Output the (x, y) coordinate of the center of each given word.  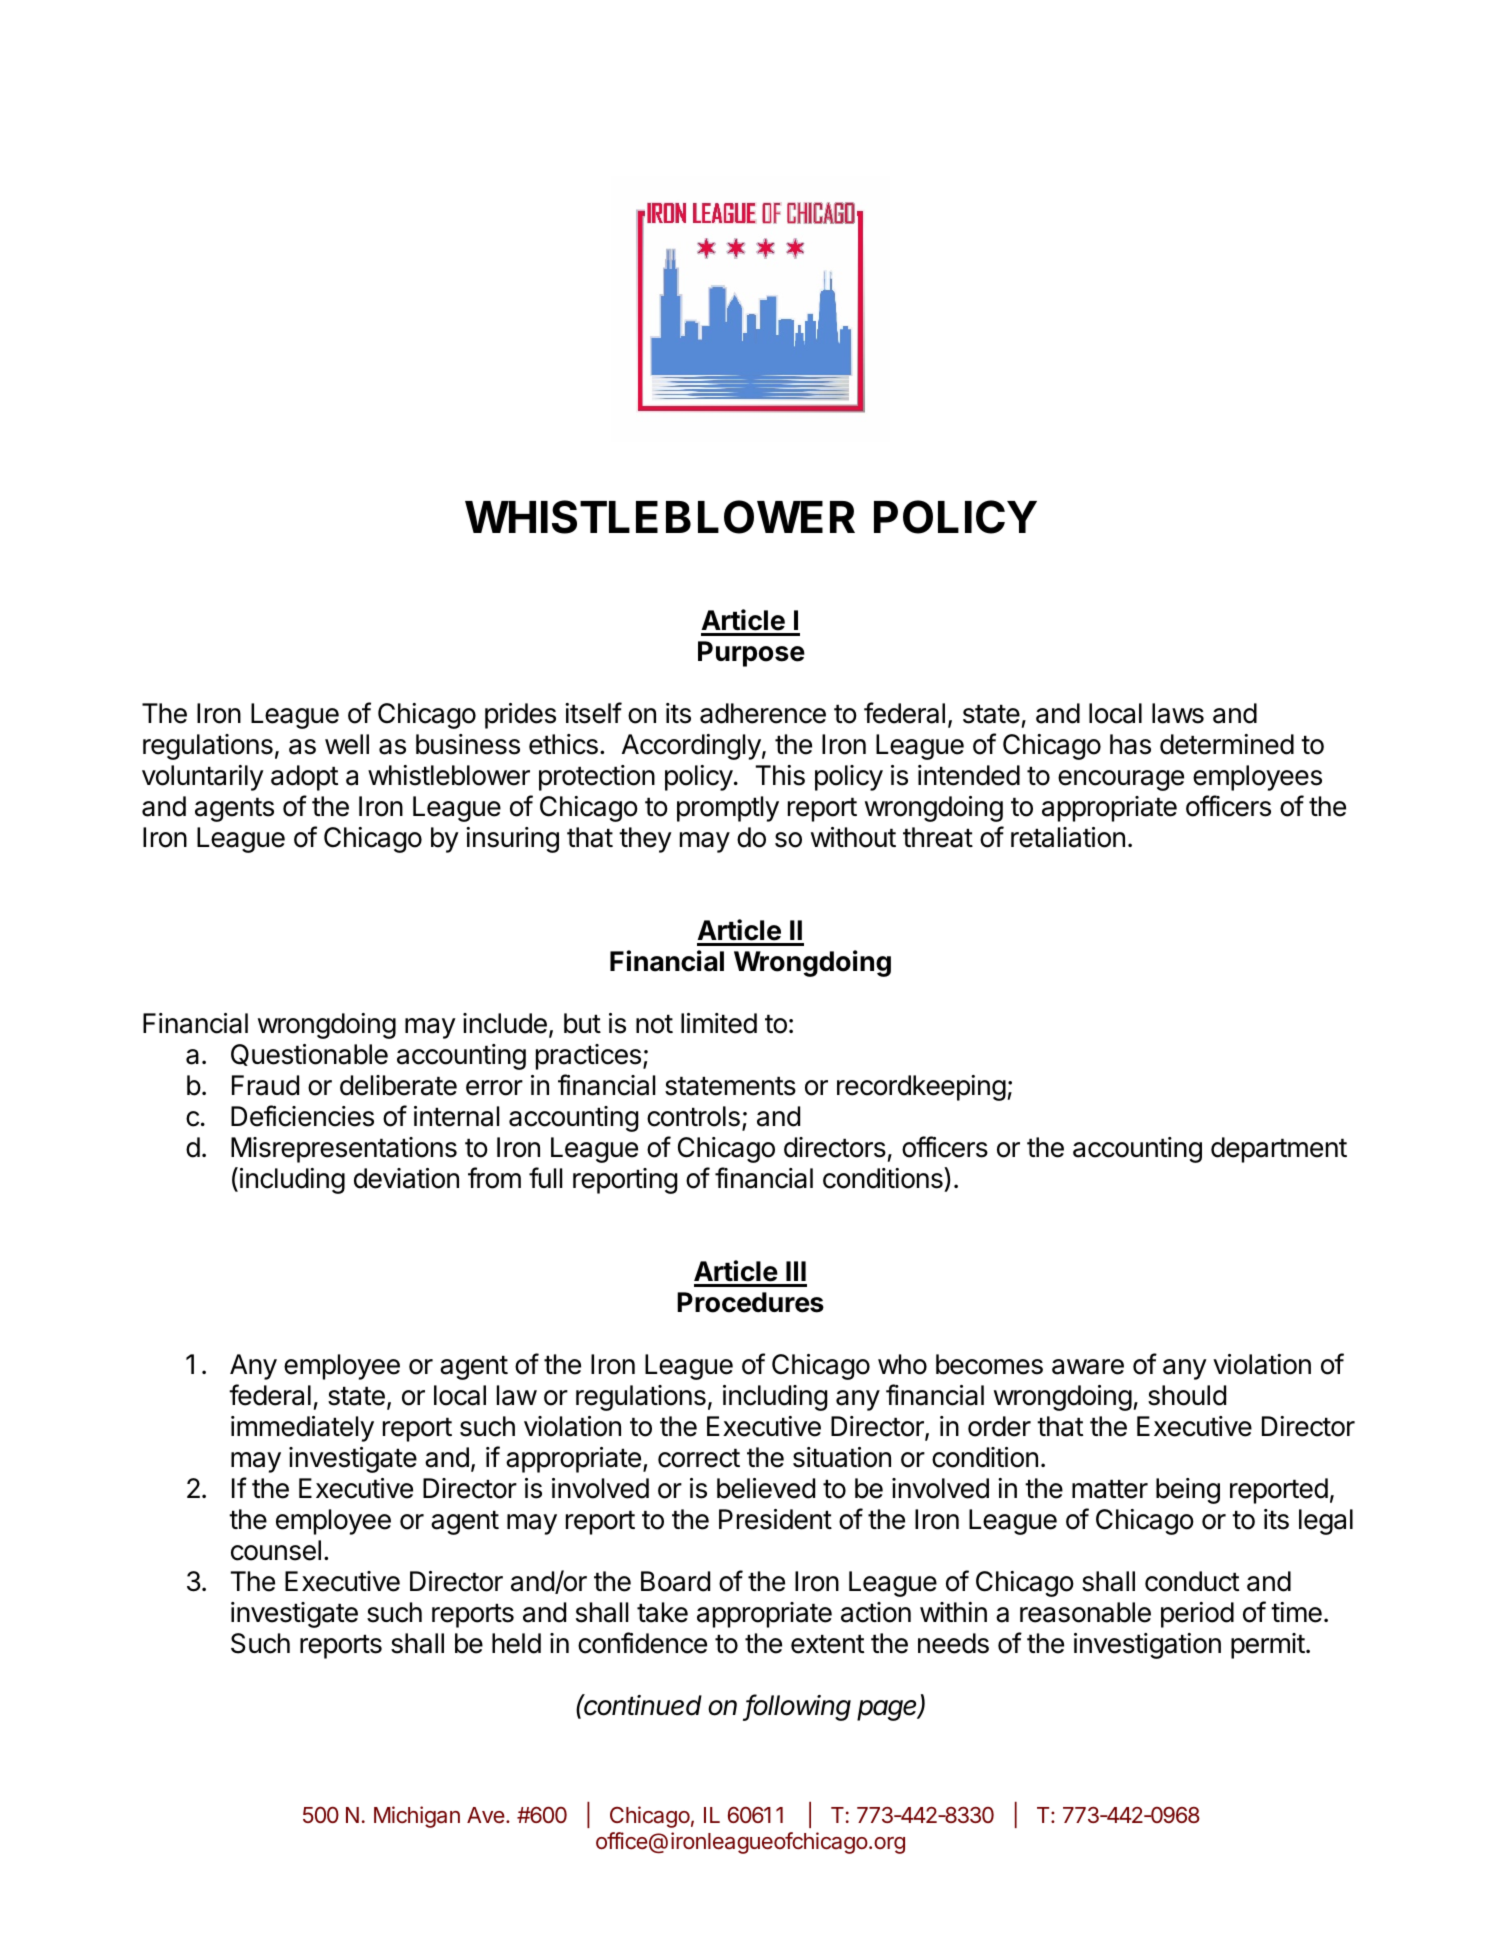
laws (1178, 713)
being (1188, 1491)
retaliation (1068, 837)
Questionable (309, 1055)
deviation (406, 1178)
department (1279, 1150)
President (775, 1519)
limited (719, 1023)
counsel (276, 1550)
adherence (763, 713)
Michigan (417, 1817)
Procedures (750, 1302)
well (347, 744)
